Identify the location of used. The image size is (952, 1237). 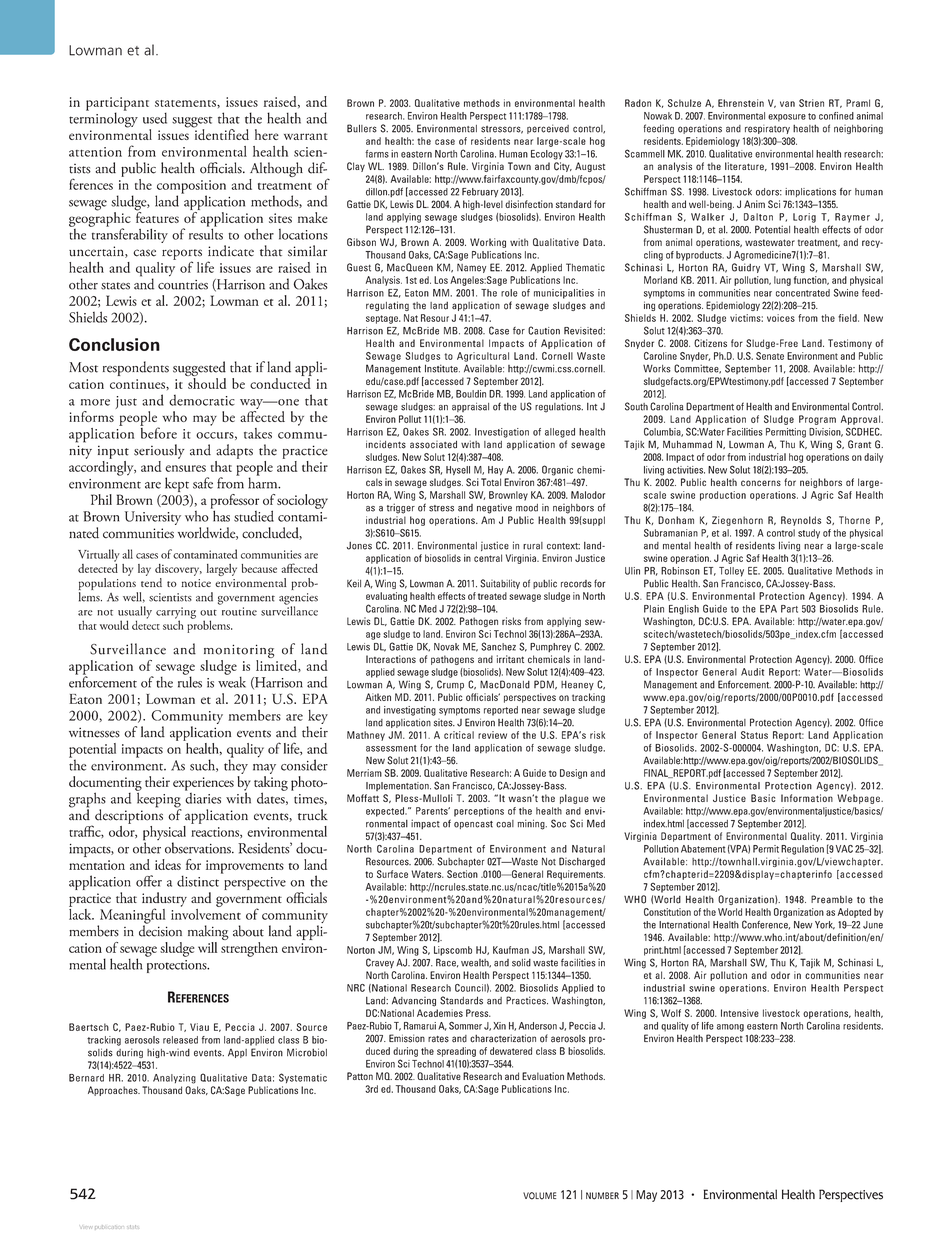
(155, 118).
